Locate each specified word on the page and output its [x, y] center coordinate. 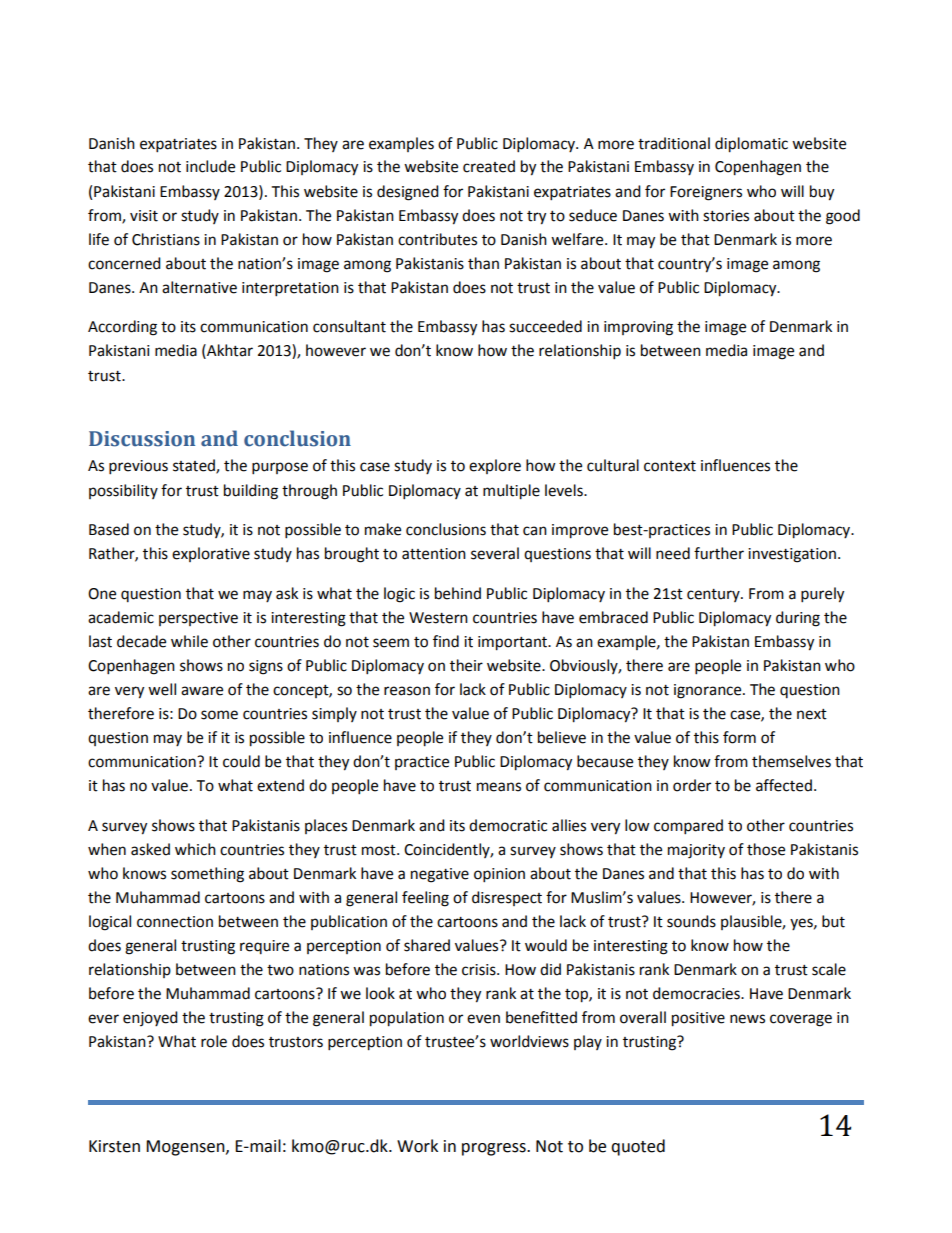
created [489, 166]
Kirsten [114, 1146]
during [798, 619]
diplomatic [751, 145]
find [446, 641]
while [189, 641]
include [210, 166]
